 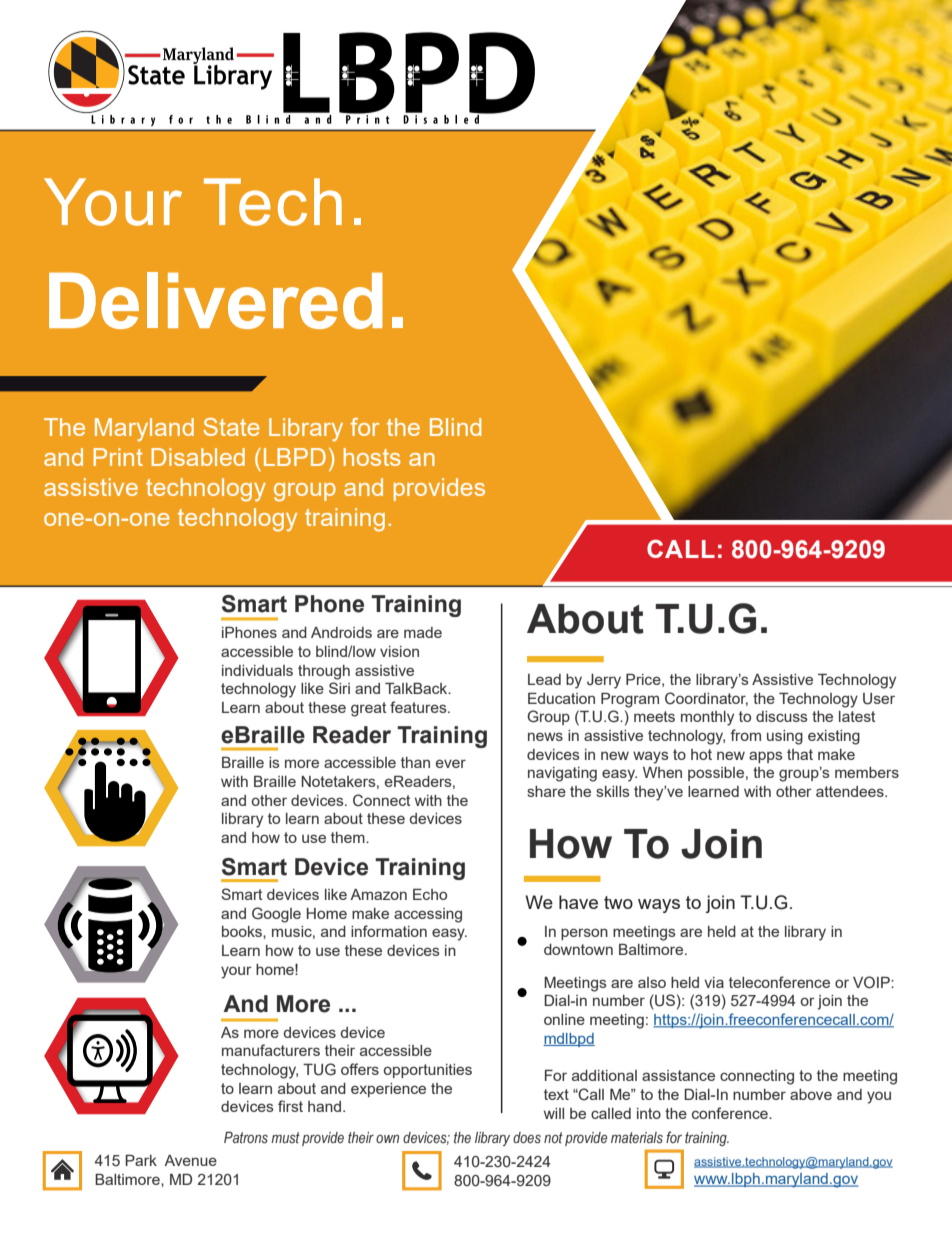 What do you see at coordinates (545, 736) in the screenshot?
I see `news` at bounding box center [545, 736].
